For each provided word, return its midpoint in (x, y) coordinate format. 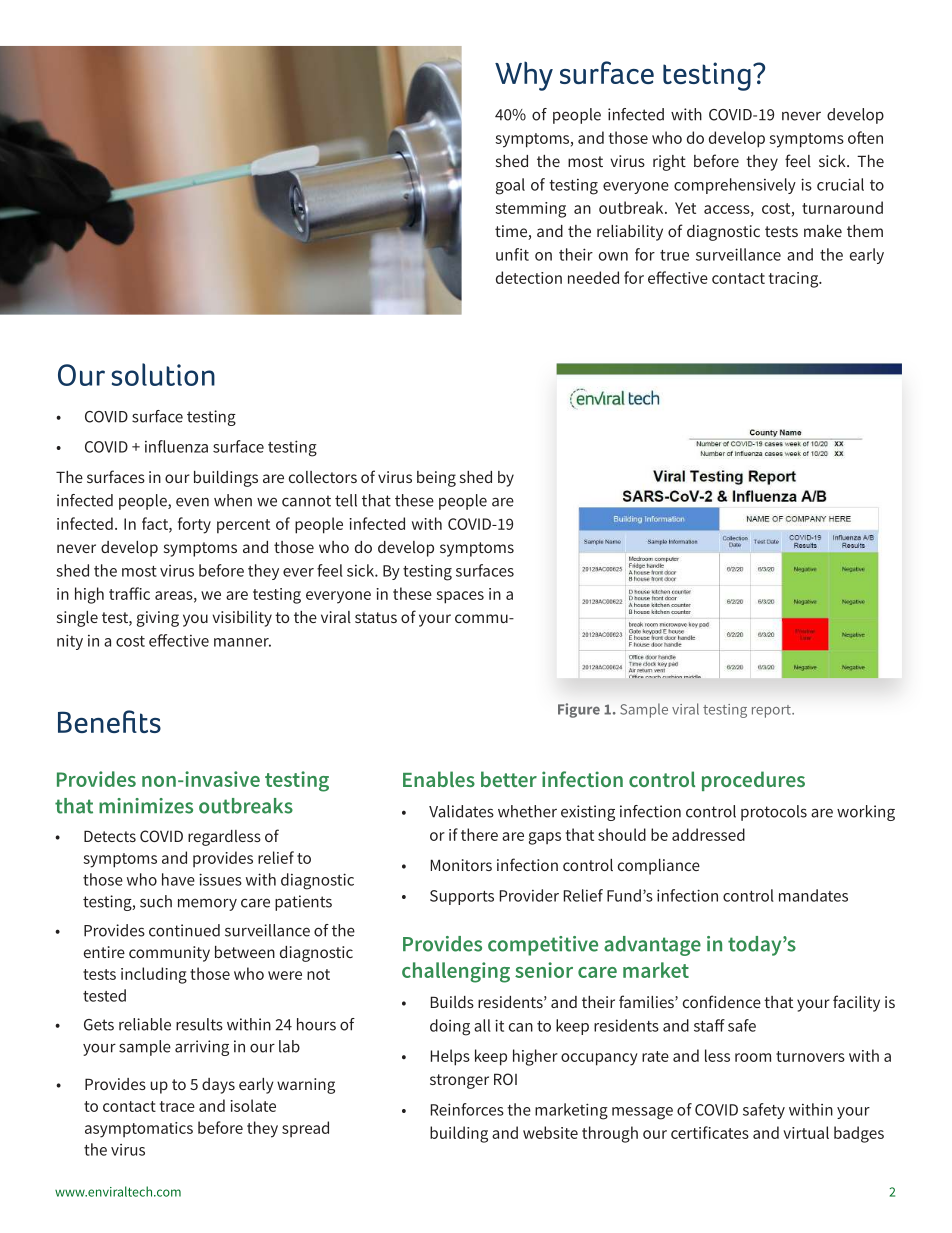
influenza (176, 446)
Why (524, 76)
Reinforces (467, 1109)
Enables (439, 779)
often (865, 137)
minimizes (146, 806)
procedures (753, 781)
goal (510, 186)
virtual (806, 1132)
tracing (795, 280)
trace (177, 1106)
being (436, 479)
